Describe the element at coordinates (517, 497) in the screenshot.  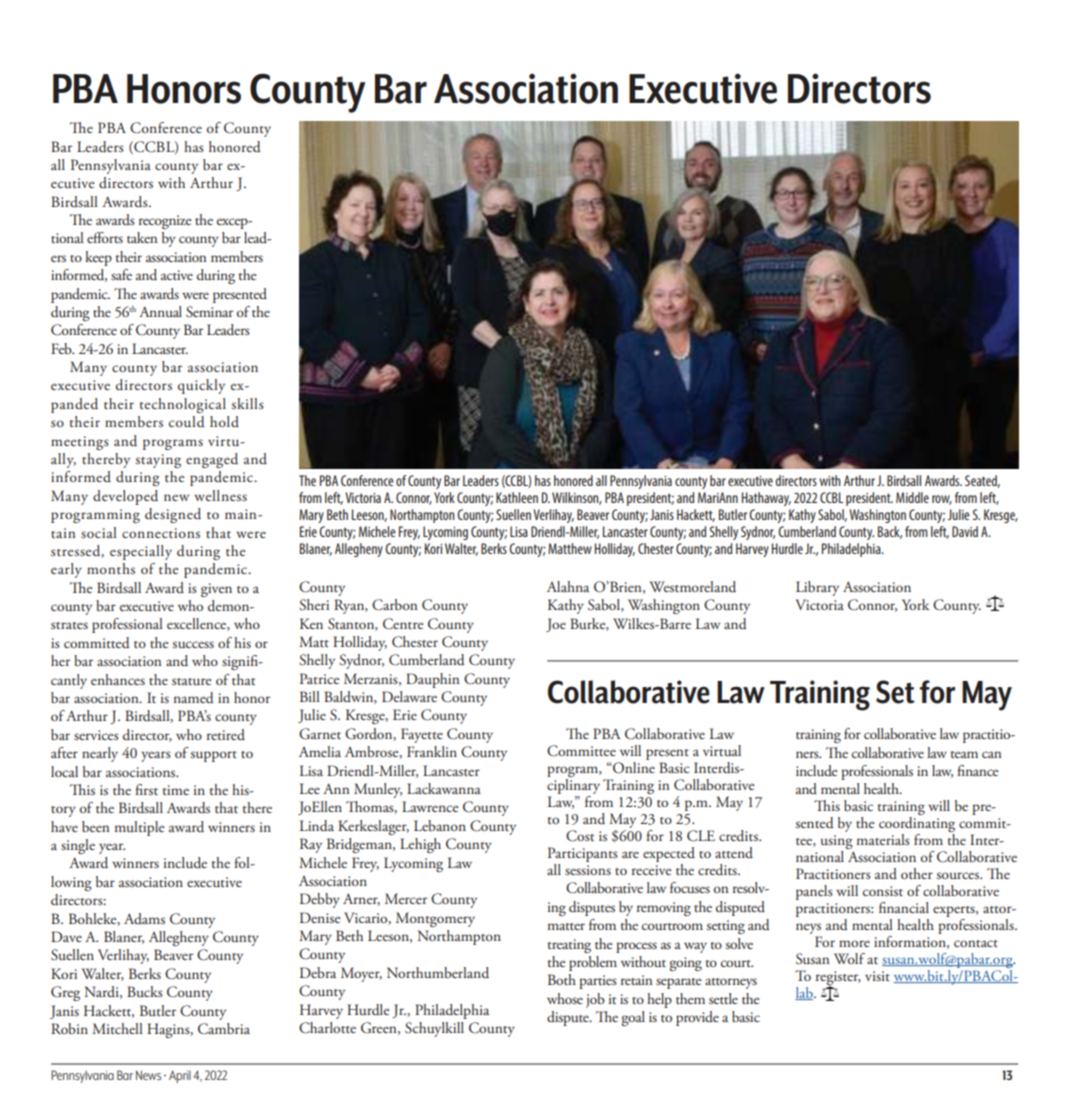
I see `Kathleen` at that location.
